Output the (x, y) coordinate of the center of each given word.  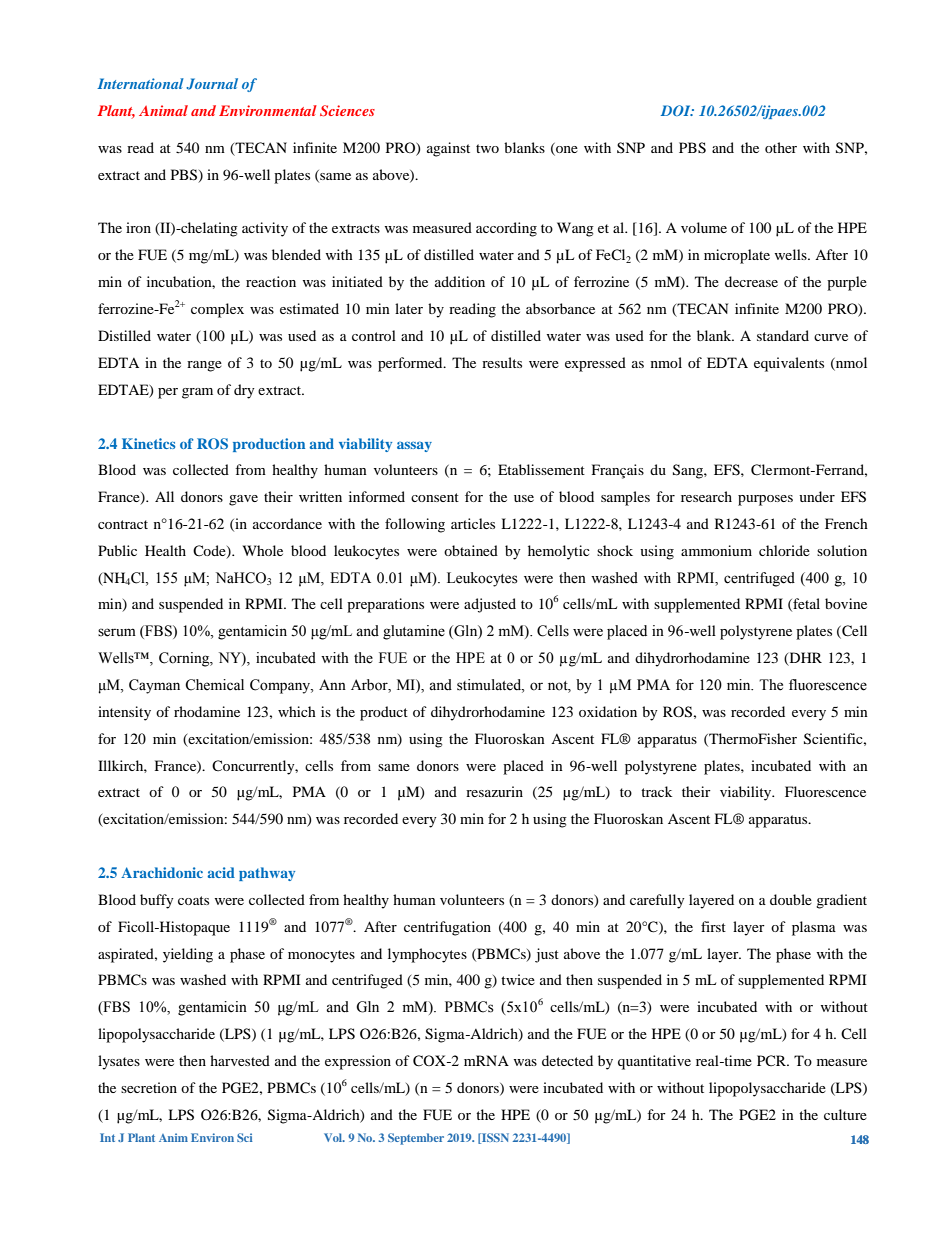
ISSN (494, 1138)
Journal (212, 84)
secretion (149, 1087)
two (487, 148)
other (781, 147)
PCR (772, 1060)
